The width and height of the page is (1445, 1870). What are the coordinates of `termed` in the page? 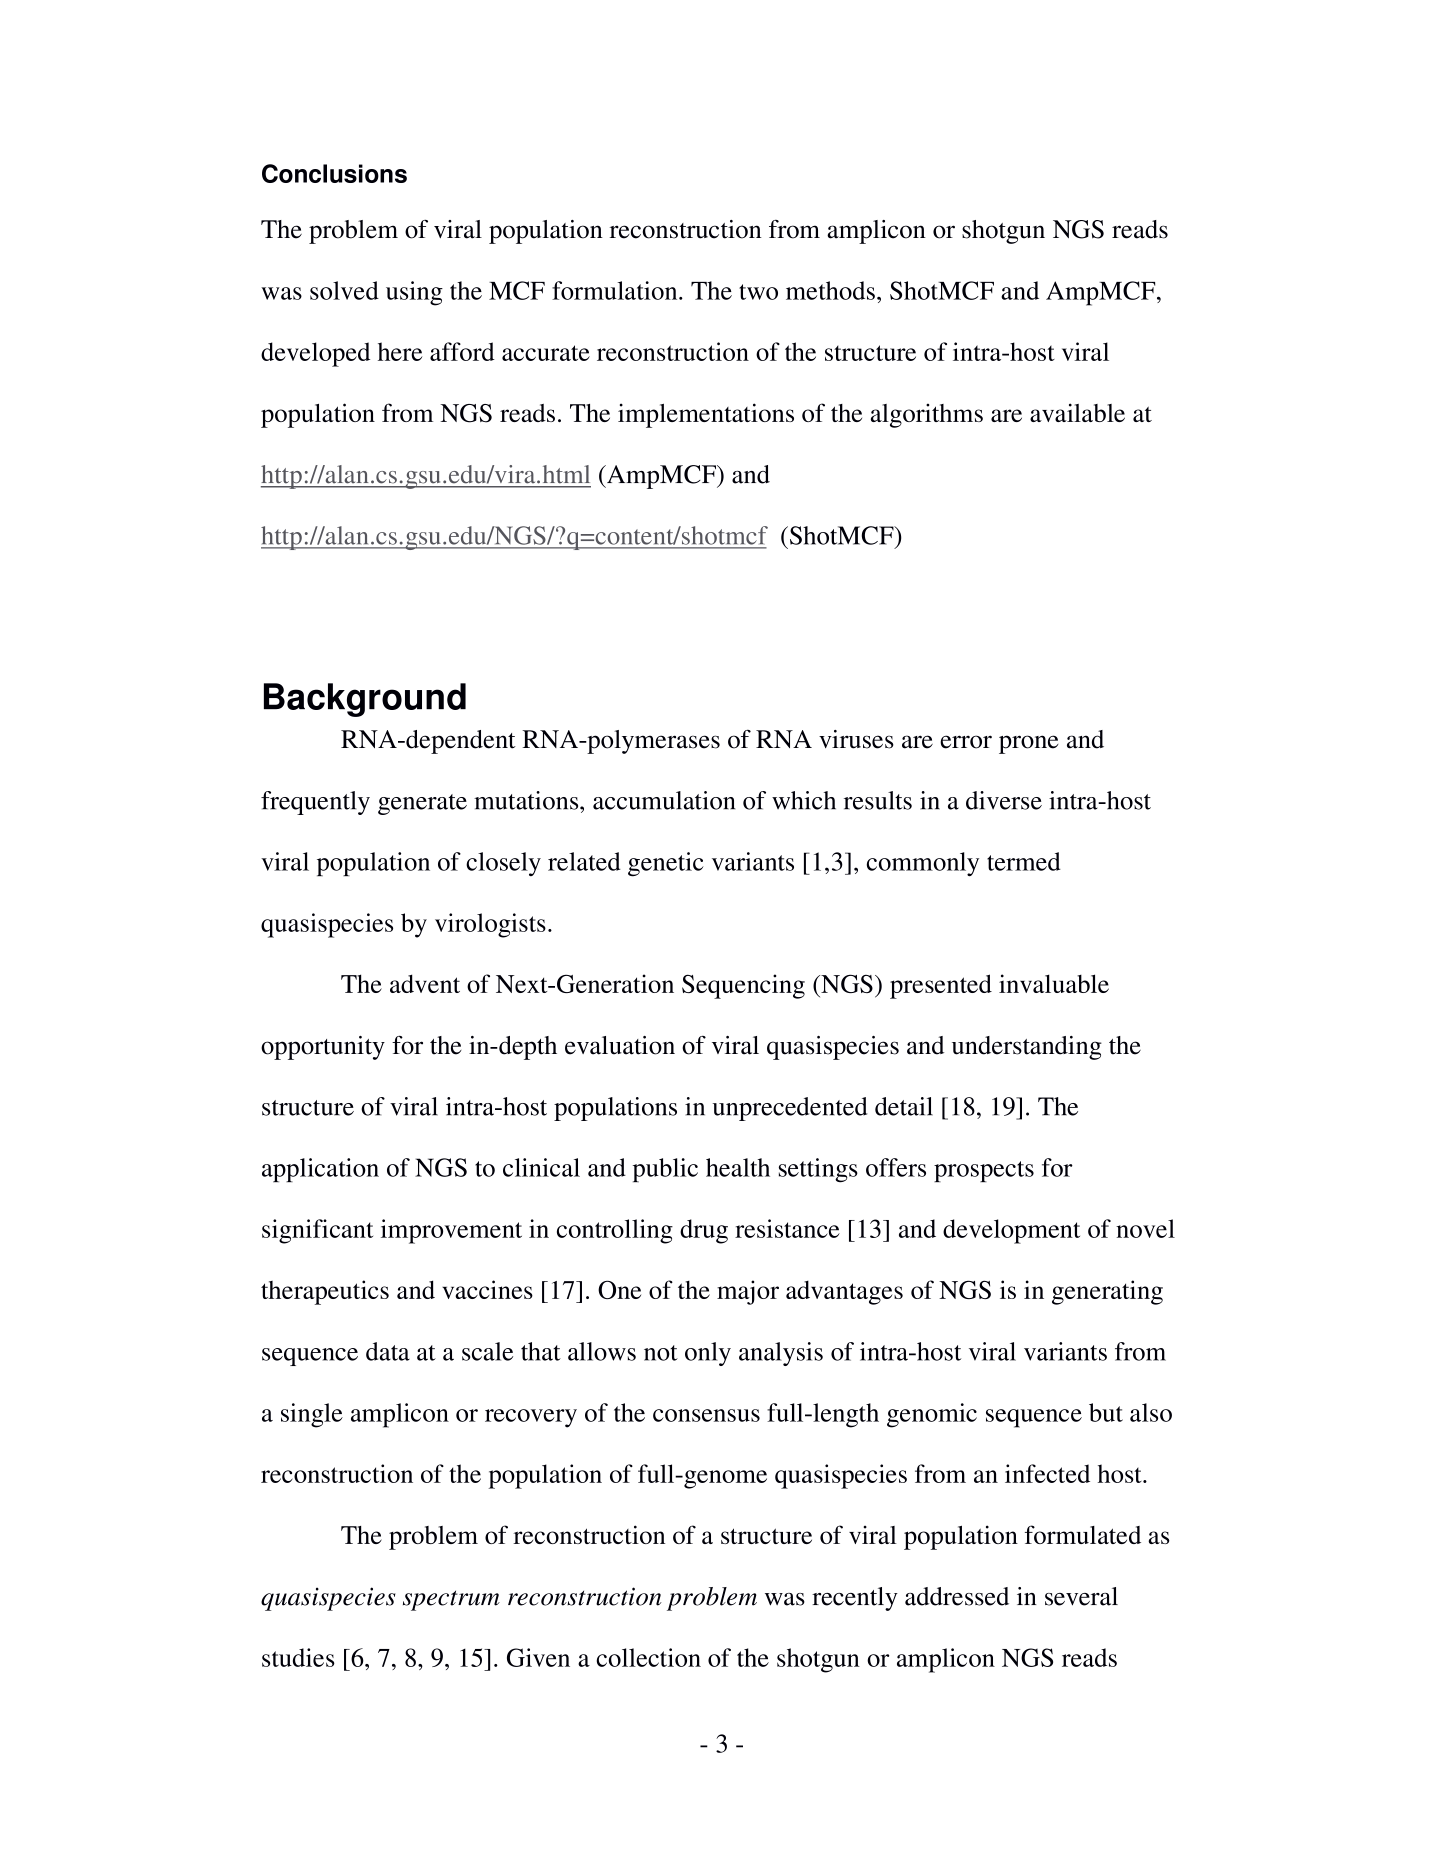 It's located at (1024, 861).
